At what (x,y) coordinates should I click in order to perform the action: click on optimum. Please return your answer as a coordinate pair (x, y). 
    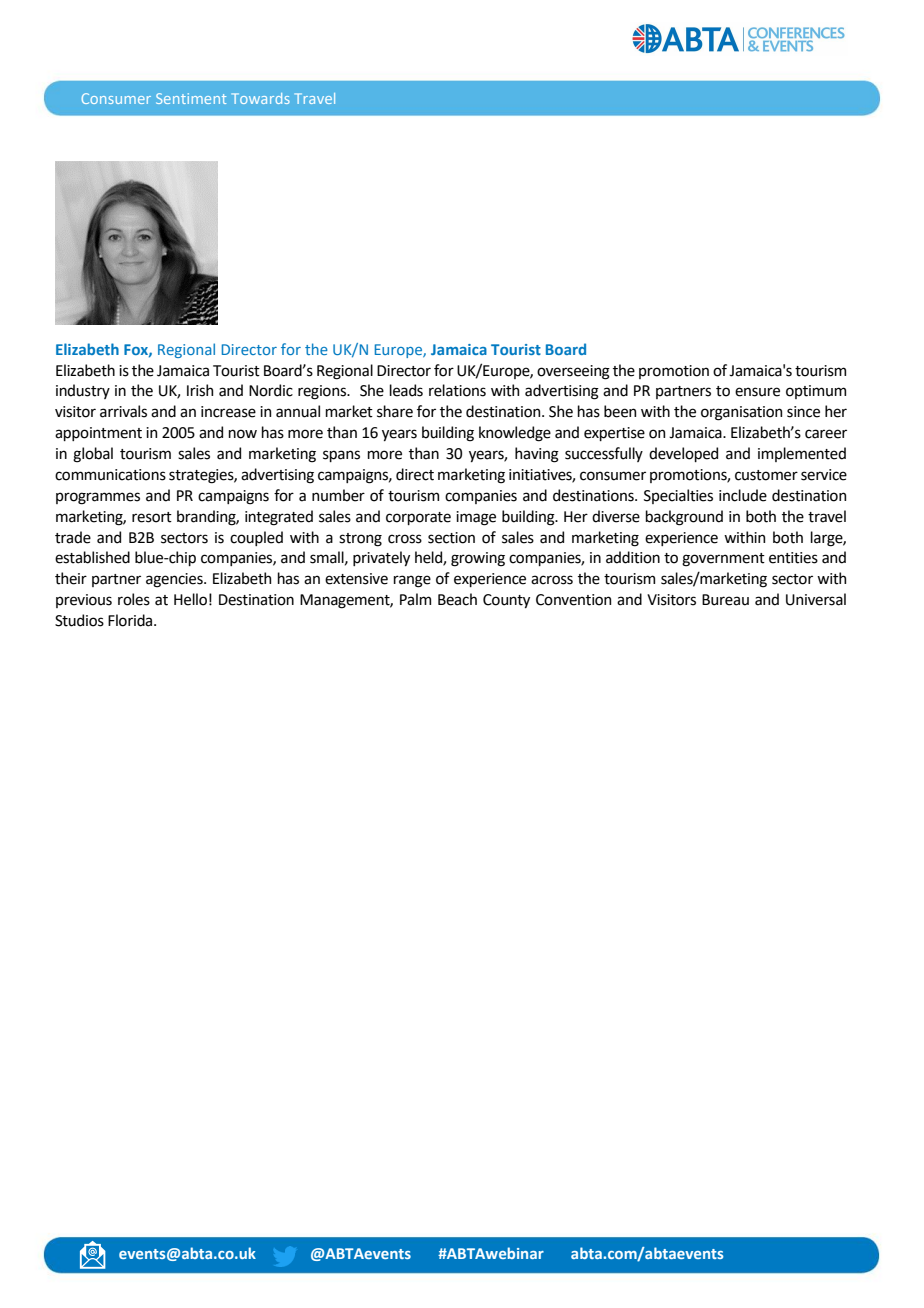
    Looking at the image, I should click on (816, 392).
